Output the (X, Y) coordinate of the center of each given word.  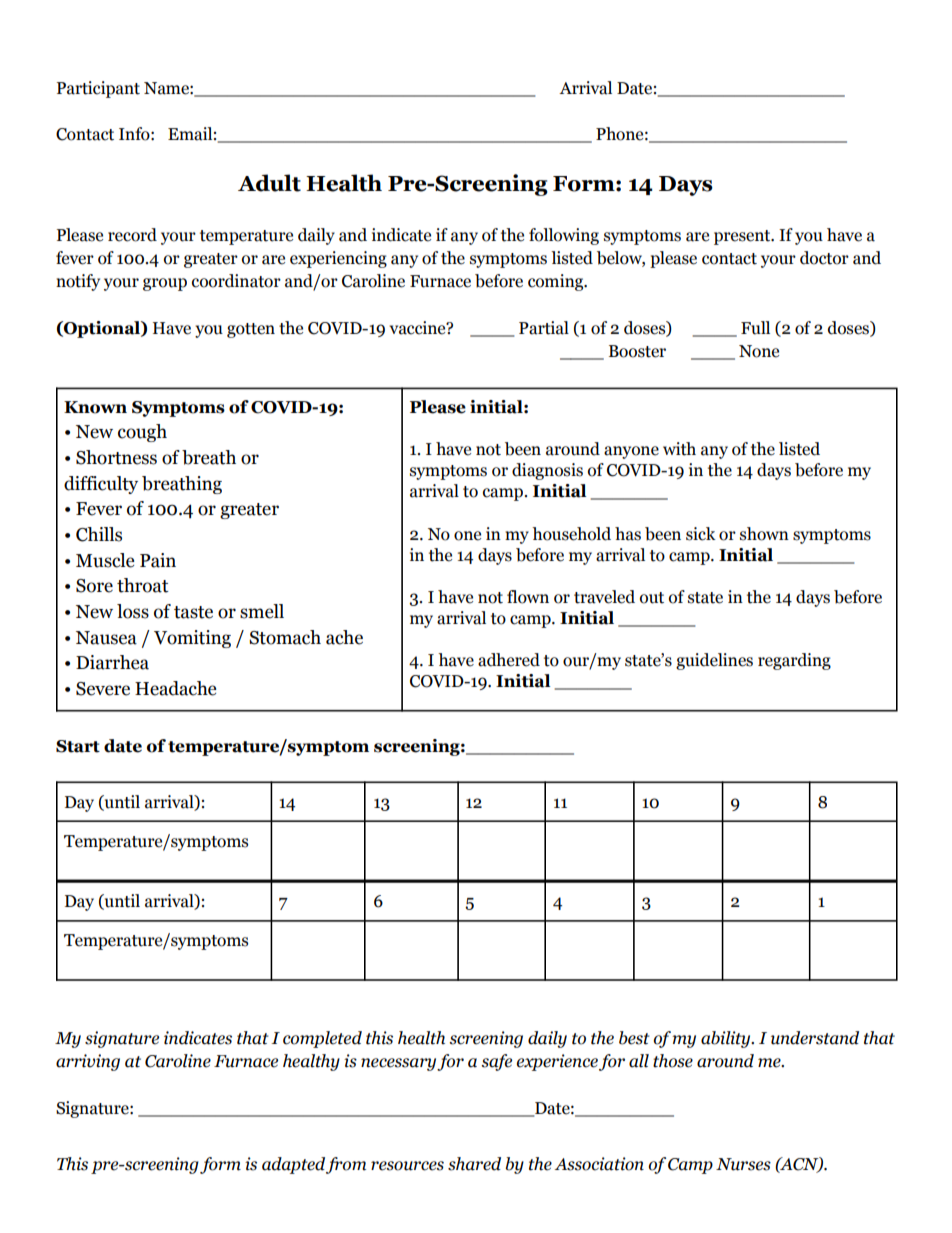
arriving (88, 1062)
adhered (509, 660)
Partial (544, 328)
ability (727, 1039)
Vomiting (192, 639)
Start (78, 746)
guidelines (714, 661)
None (759, 351)
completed (322, 1039)
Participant (98, 89)
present (743, 237)
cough (142, 433)
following (564, 236)
